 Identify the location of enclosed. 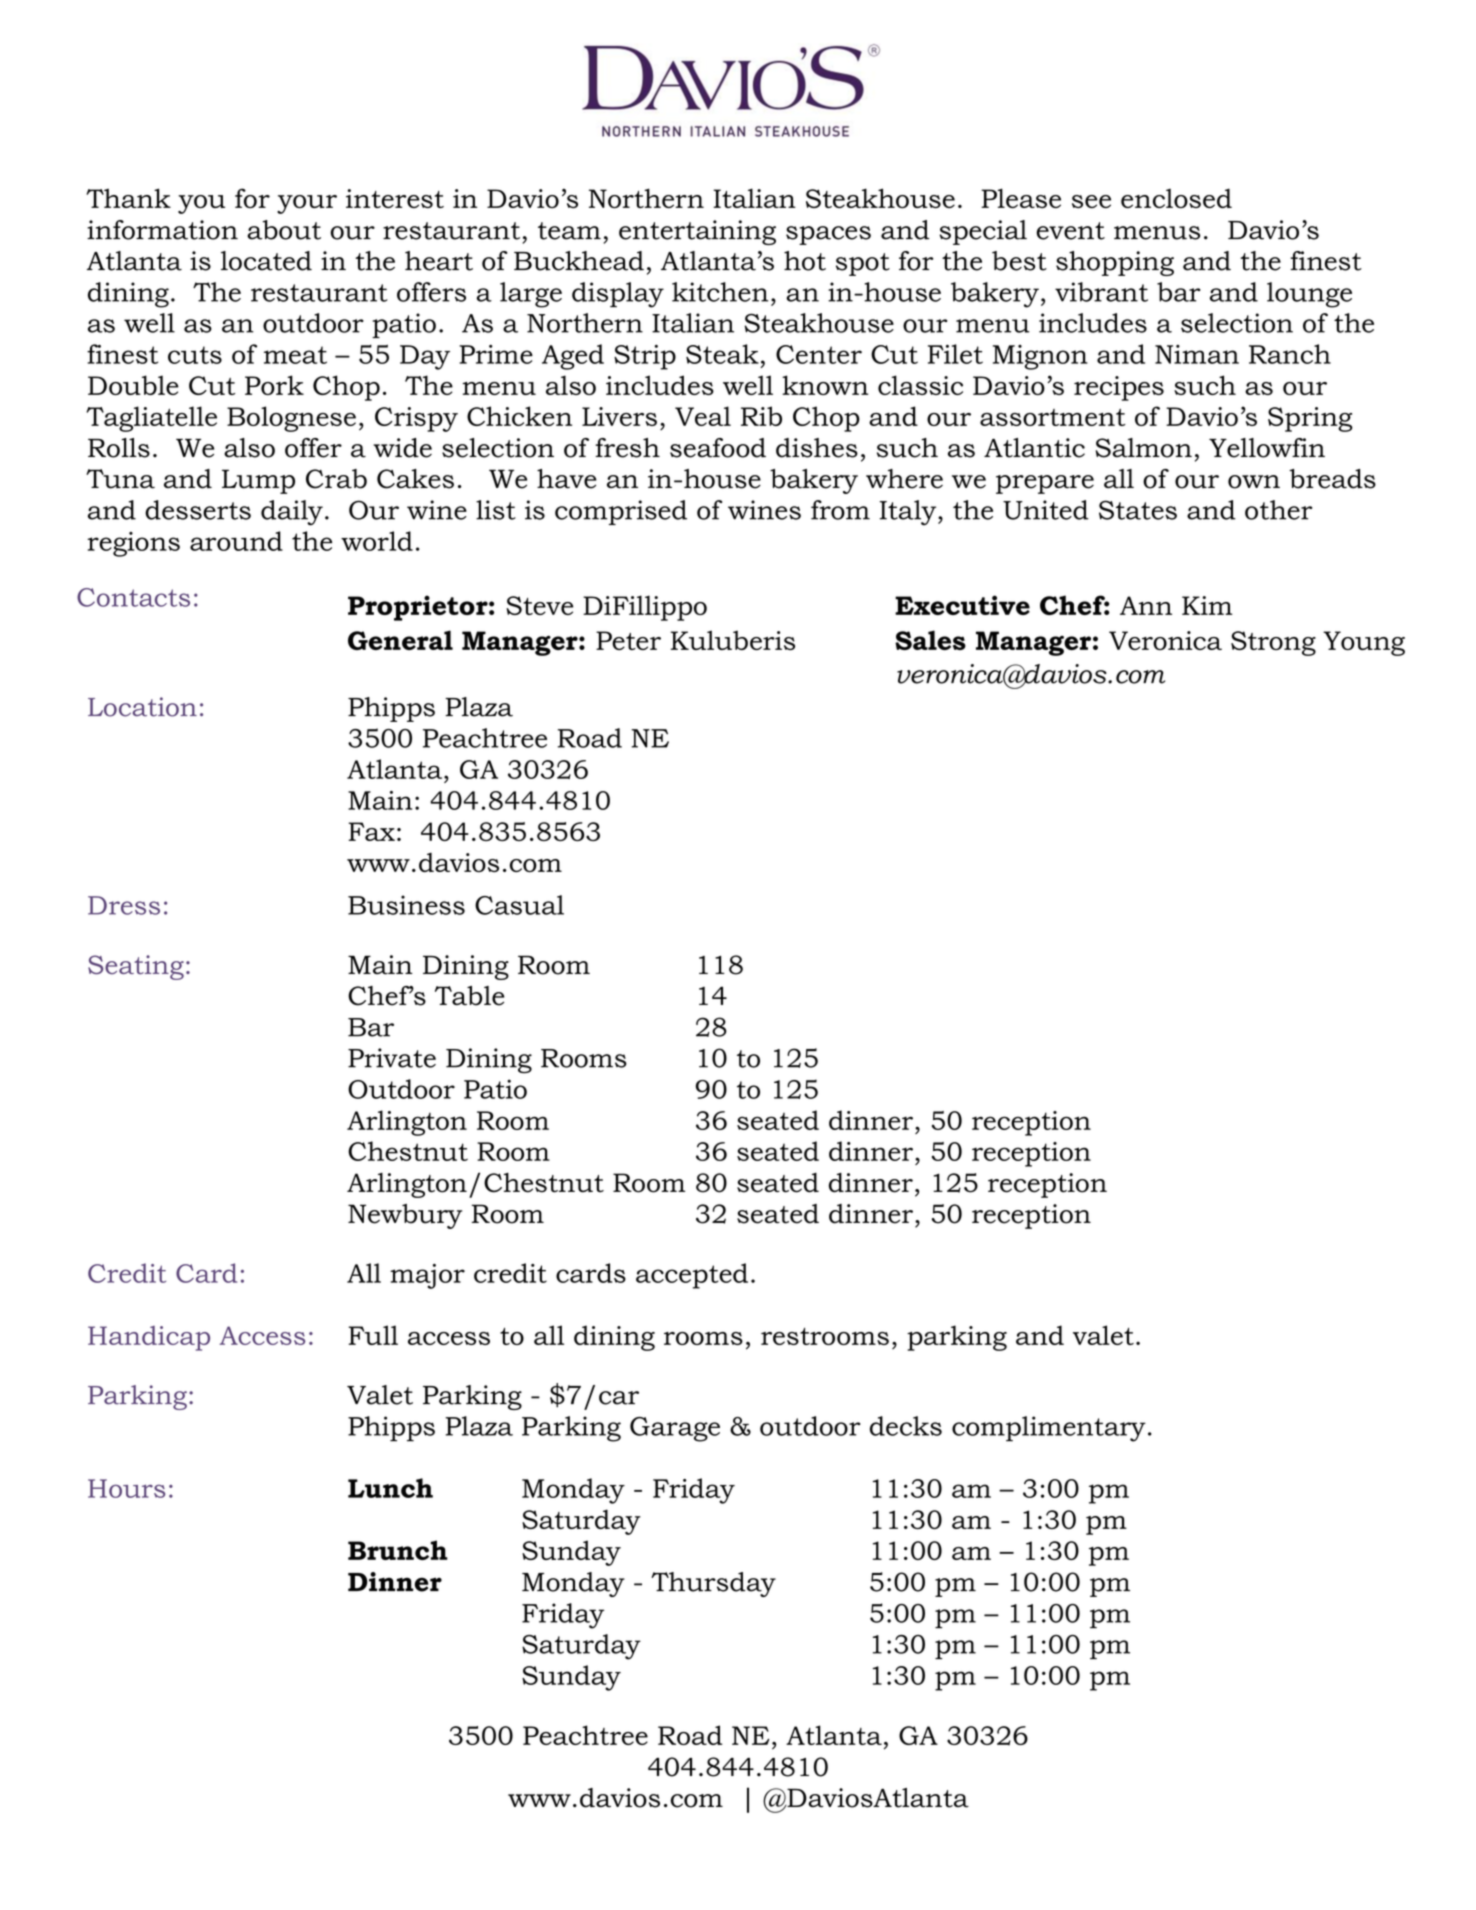
(1176, 198).
